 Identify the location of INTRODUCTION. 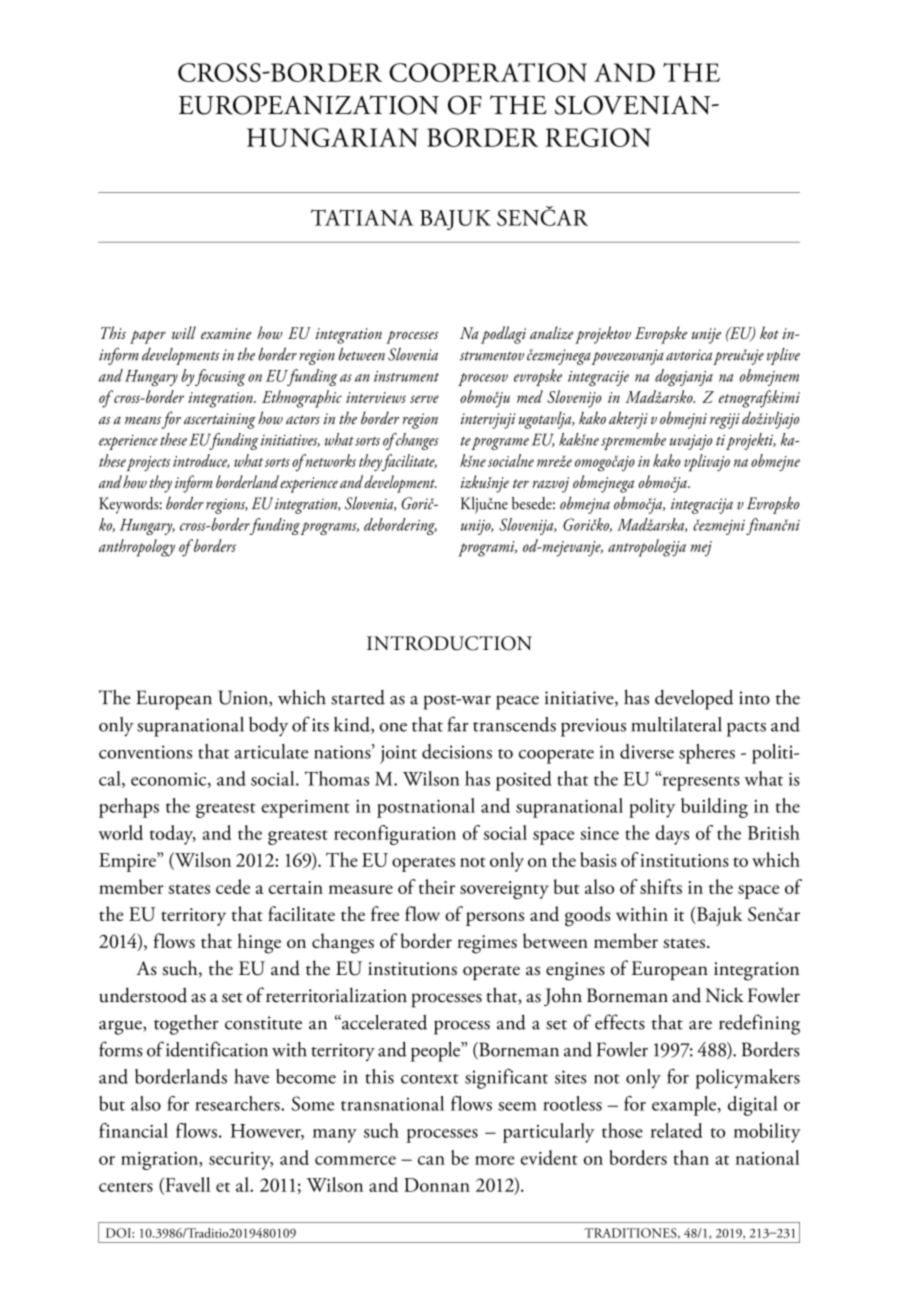
(449, 643).
